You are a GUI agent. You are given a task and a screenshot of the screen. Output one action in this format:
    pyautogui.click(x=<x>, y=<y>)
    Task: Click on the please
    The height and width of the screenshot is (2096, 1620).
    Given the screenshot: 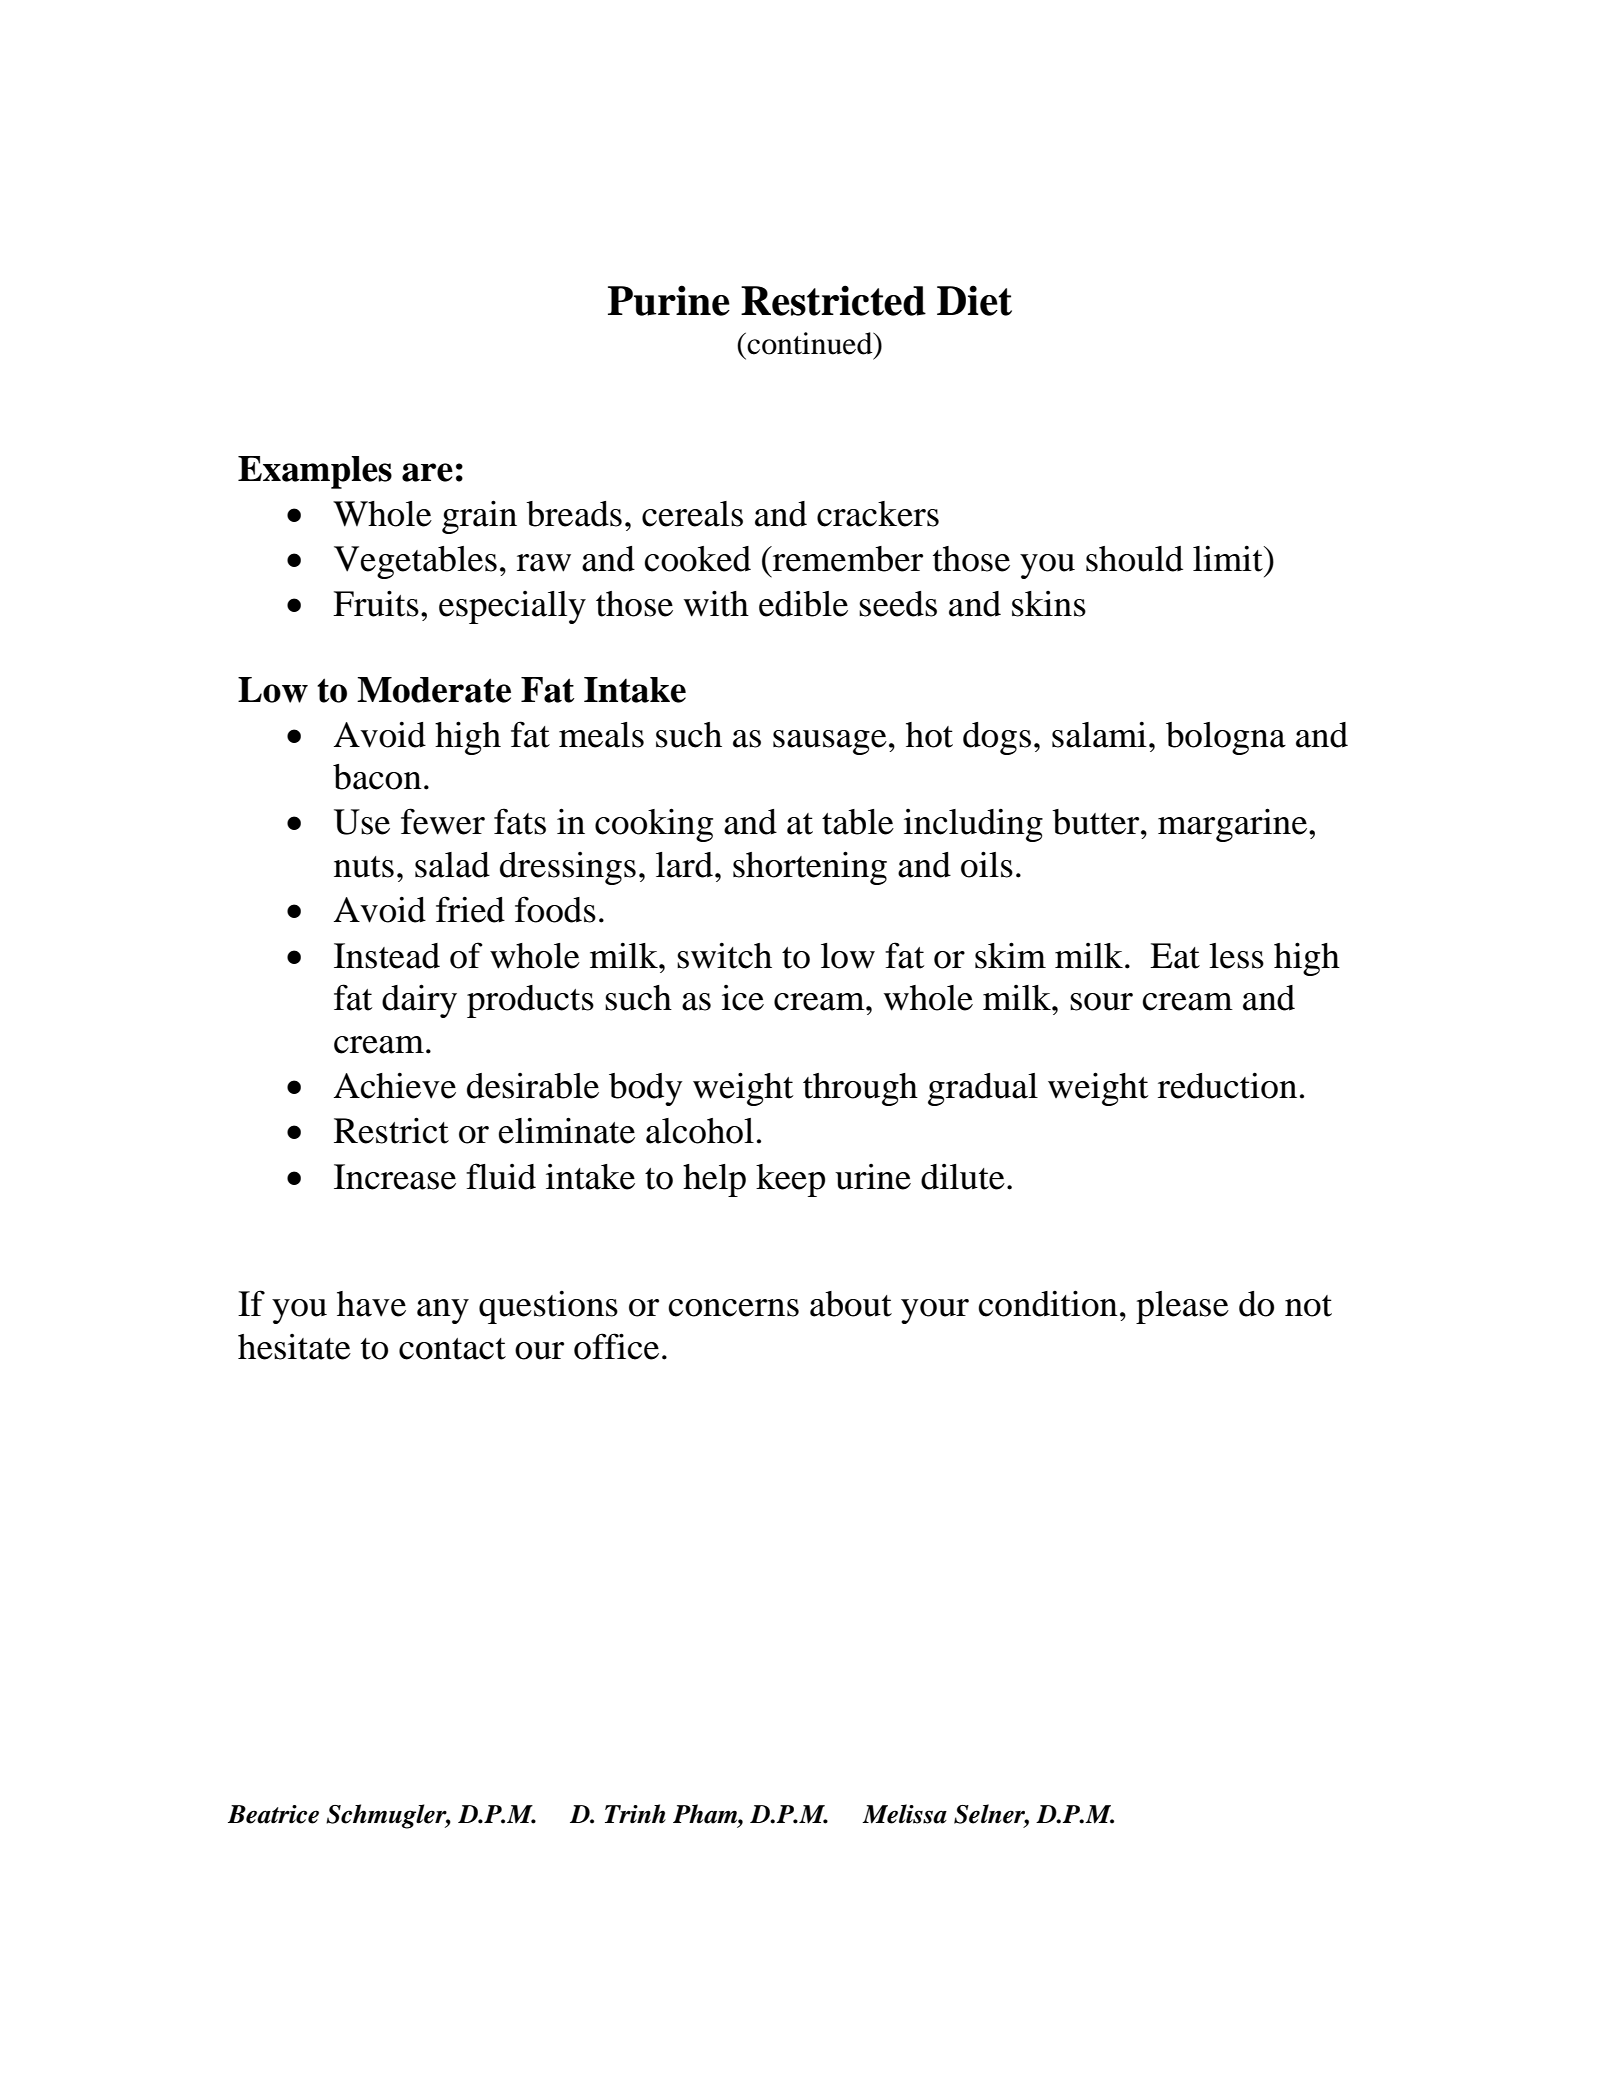 What is the action you would take?
    pyautogui.click(x=1182, y=1307)
